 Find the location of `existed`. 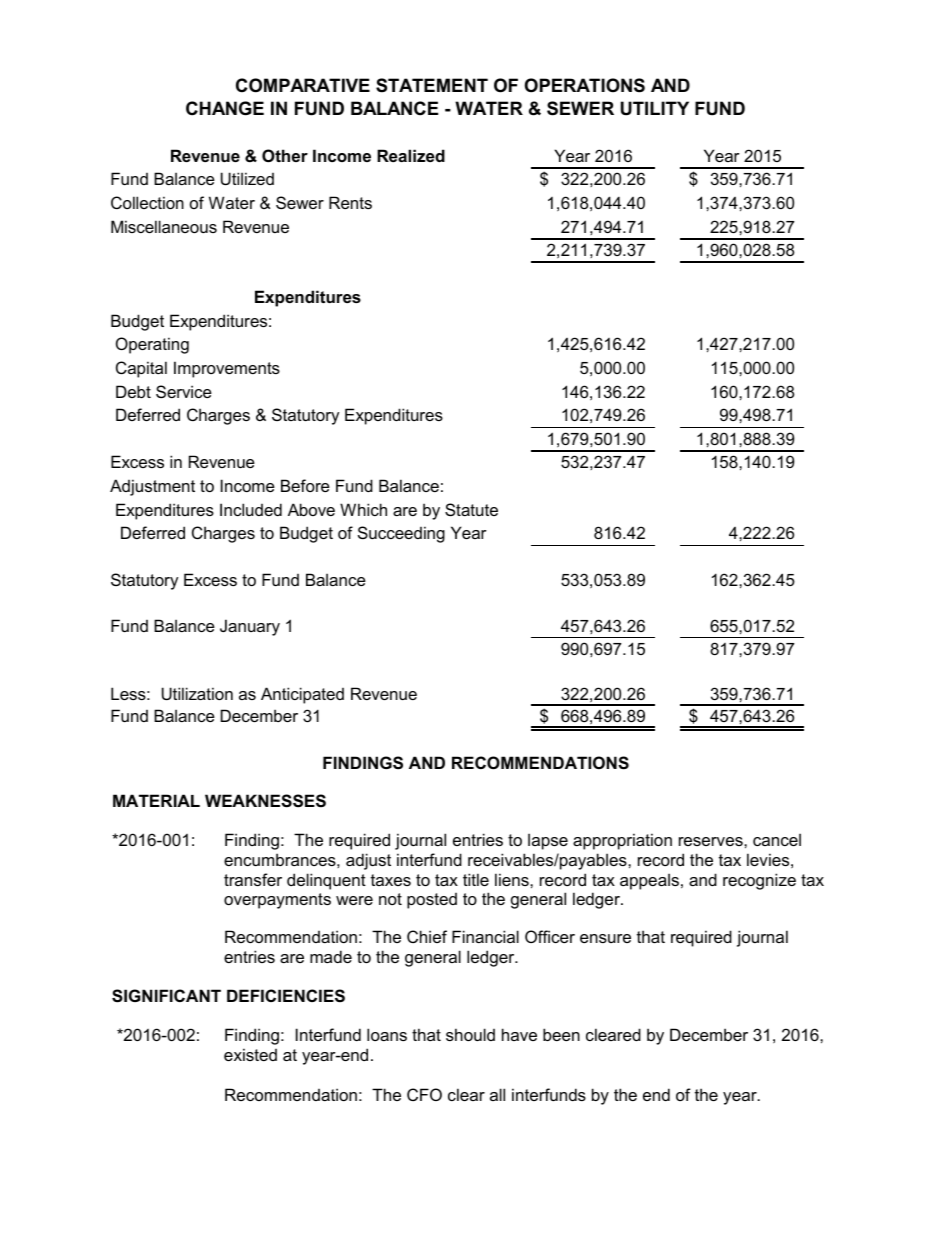

existed is located at coordinates (250, 1054).
